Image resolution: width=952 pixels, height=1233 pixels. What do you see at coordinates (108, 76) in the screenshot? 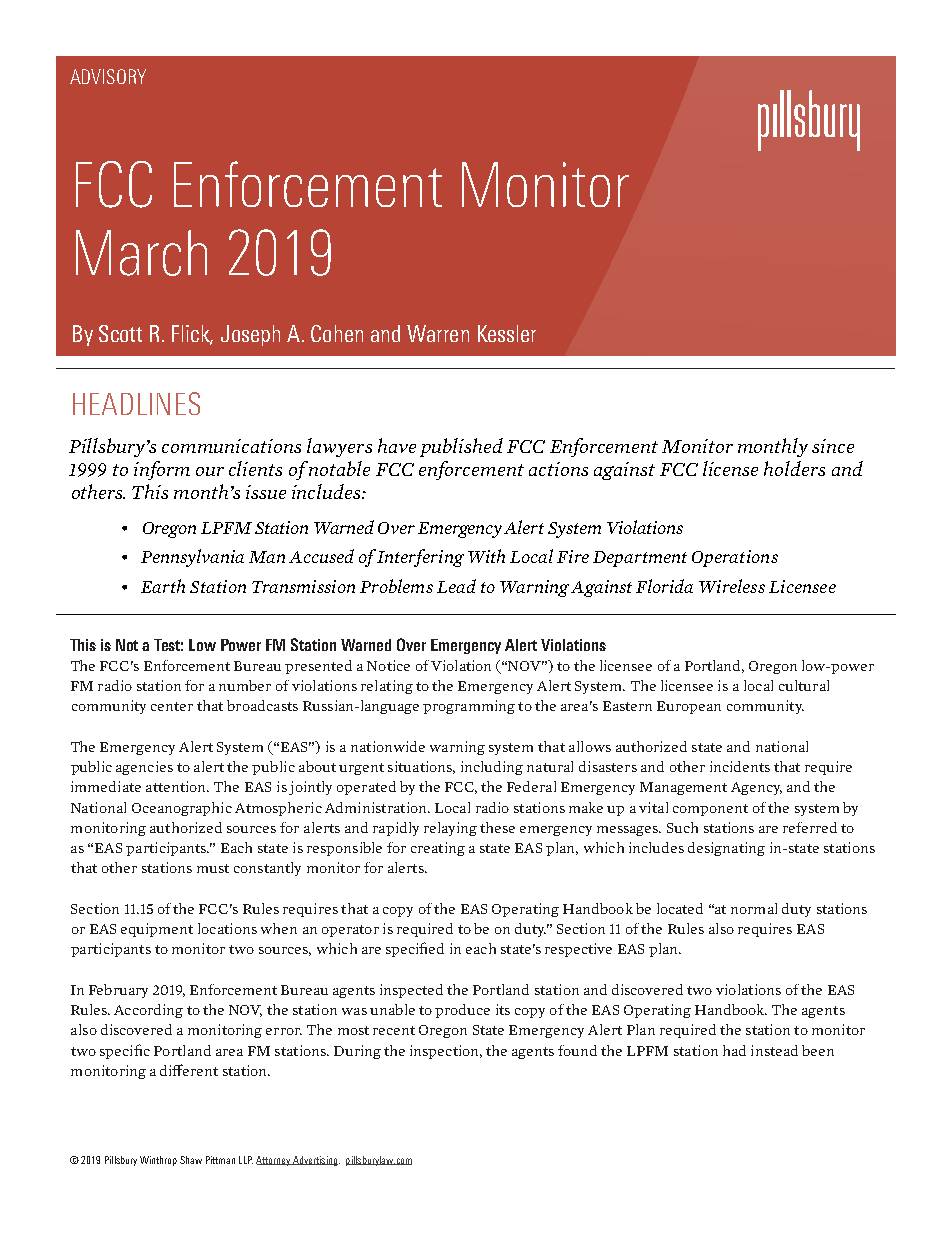
I see `ADVISORY` at bounding box center [108, 76].
